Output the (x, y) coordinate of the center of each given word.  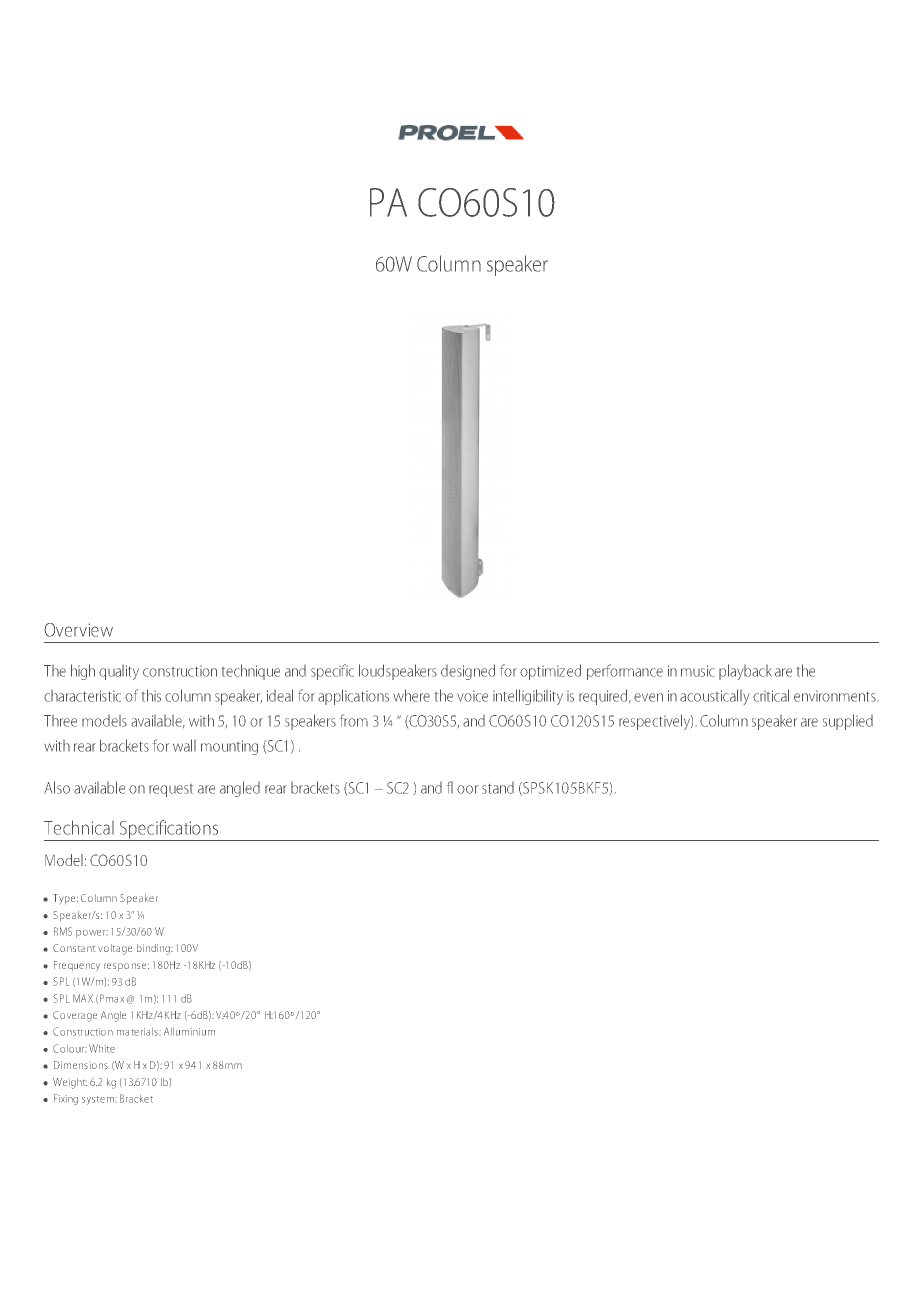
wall (184, 745)
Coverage (75, 1016)
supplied (848, 722)
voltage (115, 949)
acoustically (714, 697)
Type (65, 899)
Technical (79, 827)
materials (137, 1032)
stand (498, 788)
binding (154, 949)
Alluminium (189, 1032)
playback (745, 672)
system (98, 1100)
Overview (78, 630)
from (354, 720)
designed (468, 672)
